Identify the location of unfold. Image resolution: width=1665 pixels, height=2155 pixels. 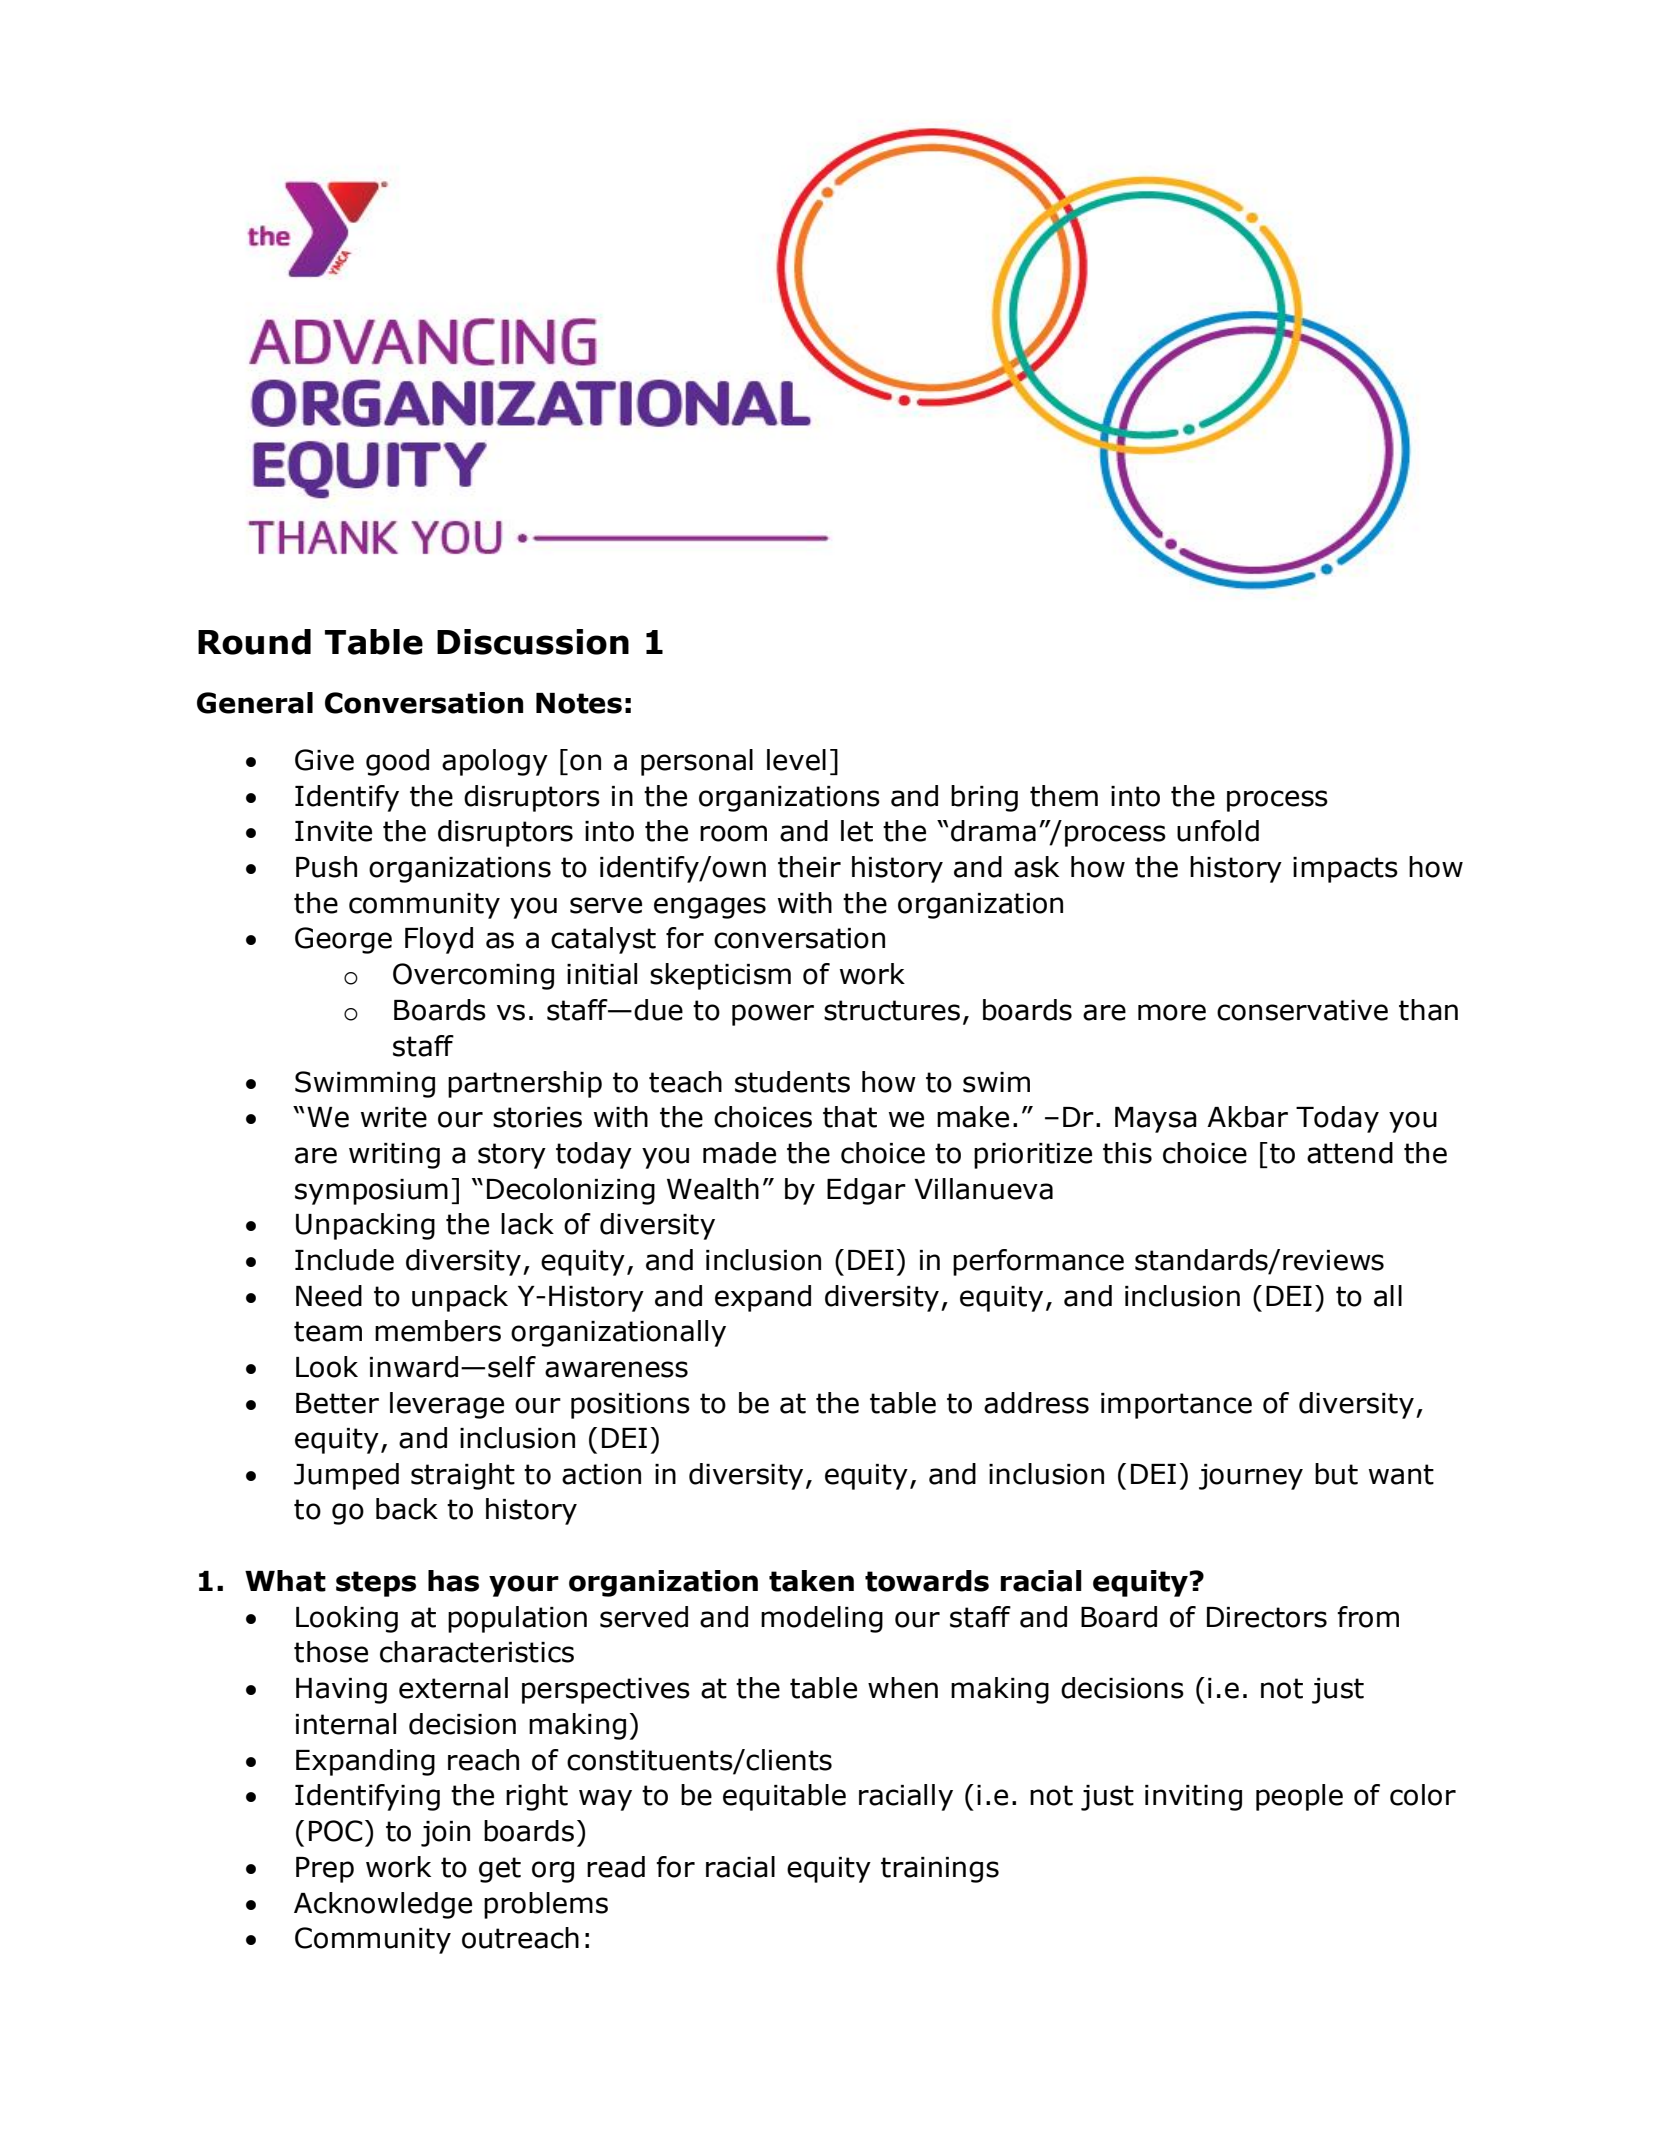
(1218, 831).
